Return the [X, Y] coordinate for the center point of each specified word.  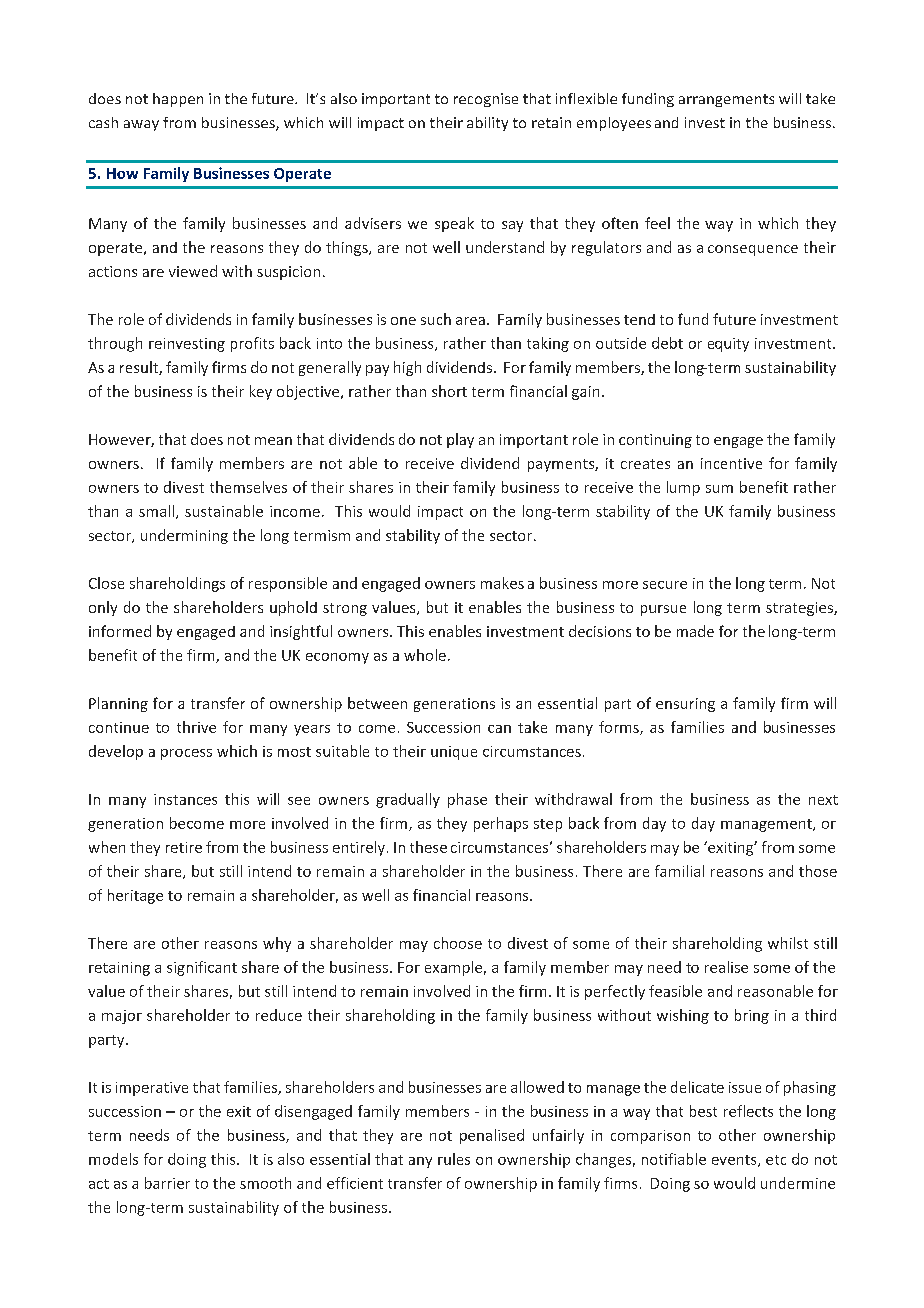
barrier [167, 1183]
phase [467, 800]
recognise [486, 100]
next [823, 800]
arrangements [726, 100]
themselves [248, 487]
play [460, 440]
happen [178, 100]
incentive [731, 463]
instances [185, 799]
